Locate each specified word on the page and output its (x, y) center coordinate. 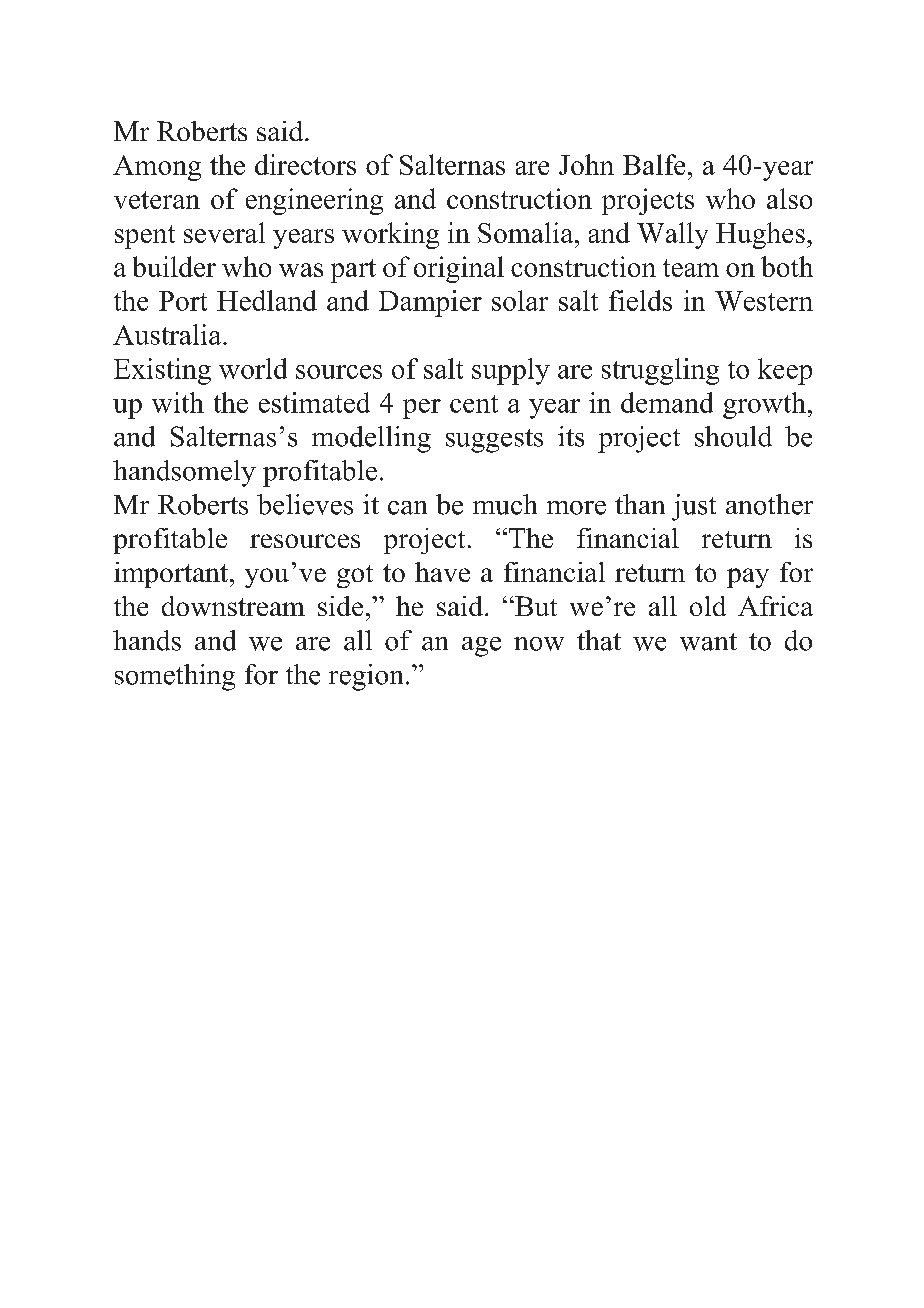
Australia (168, 334)
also (789, 198)
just (694, 507)
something (175, 677)
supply (511, 371)
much (505, 504)
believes (305, 504)
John (586, 164)
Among (157, 168)
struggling (660, 371)
